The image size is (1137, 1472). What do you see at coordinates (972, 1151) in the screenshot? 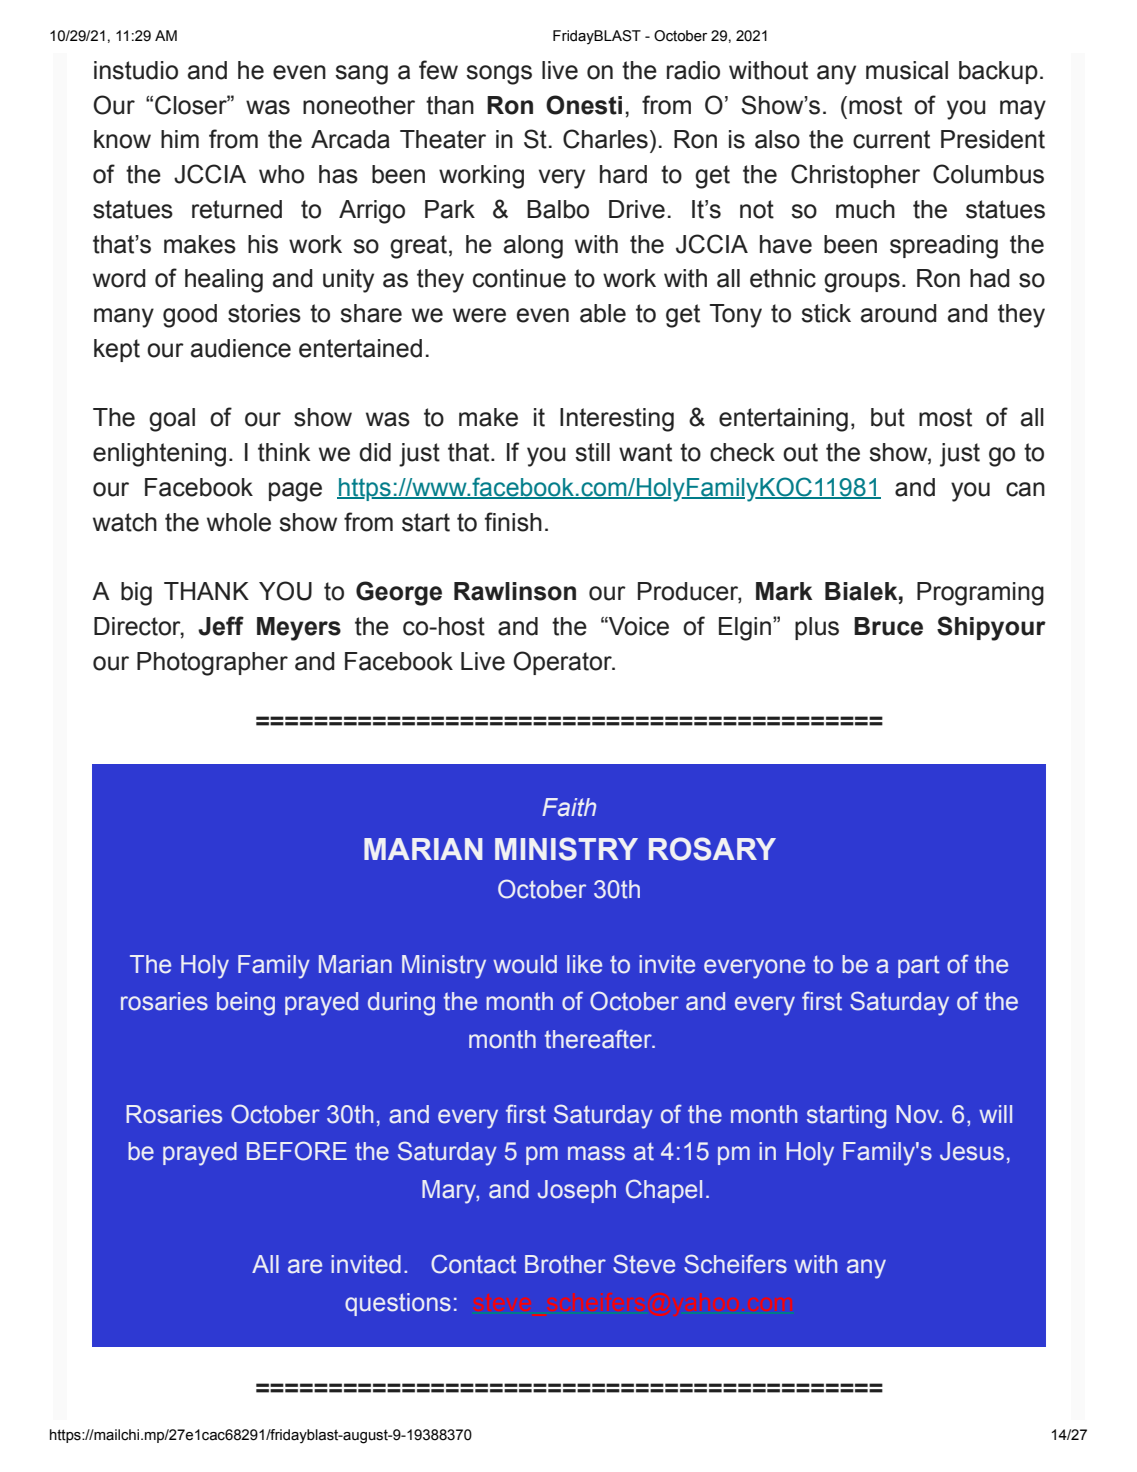
I see `Jesus` at bounding box center [972, 1151].
